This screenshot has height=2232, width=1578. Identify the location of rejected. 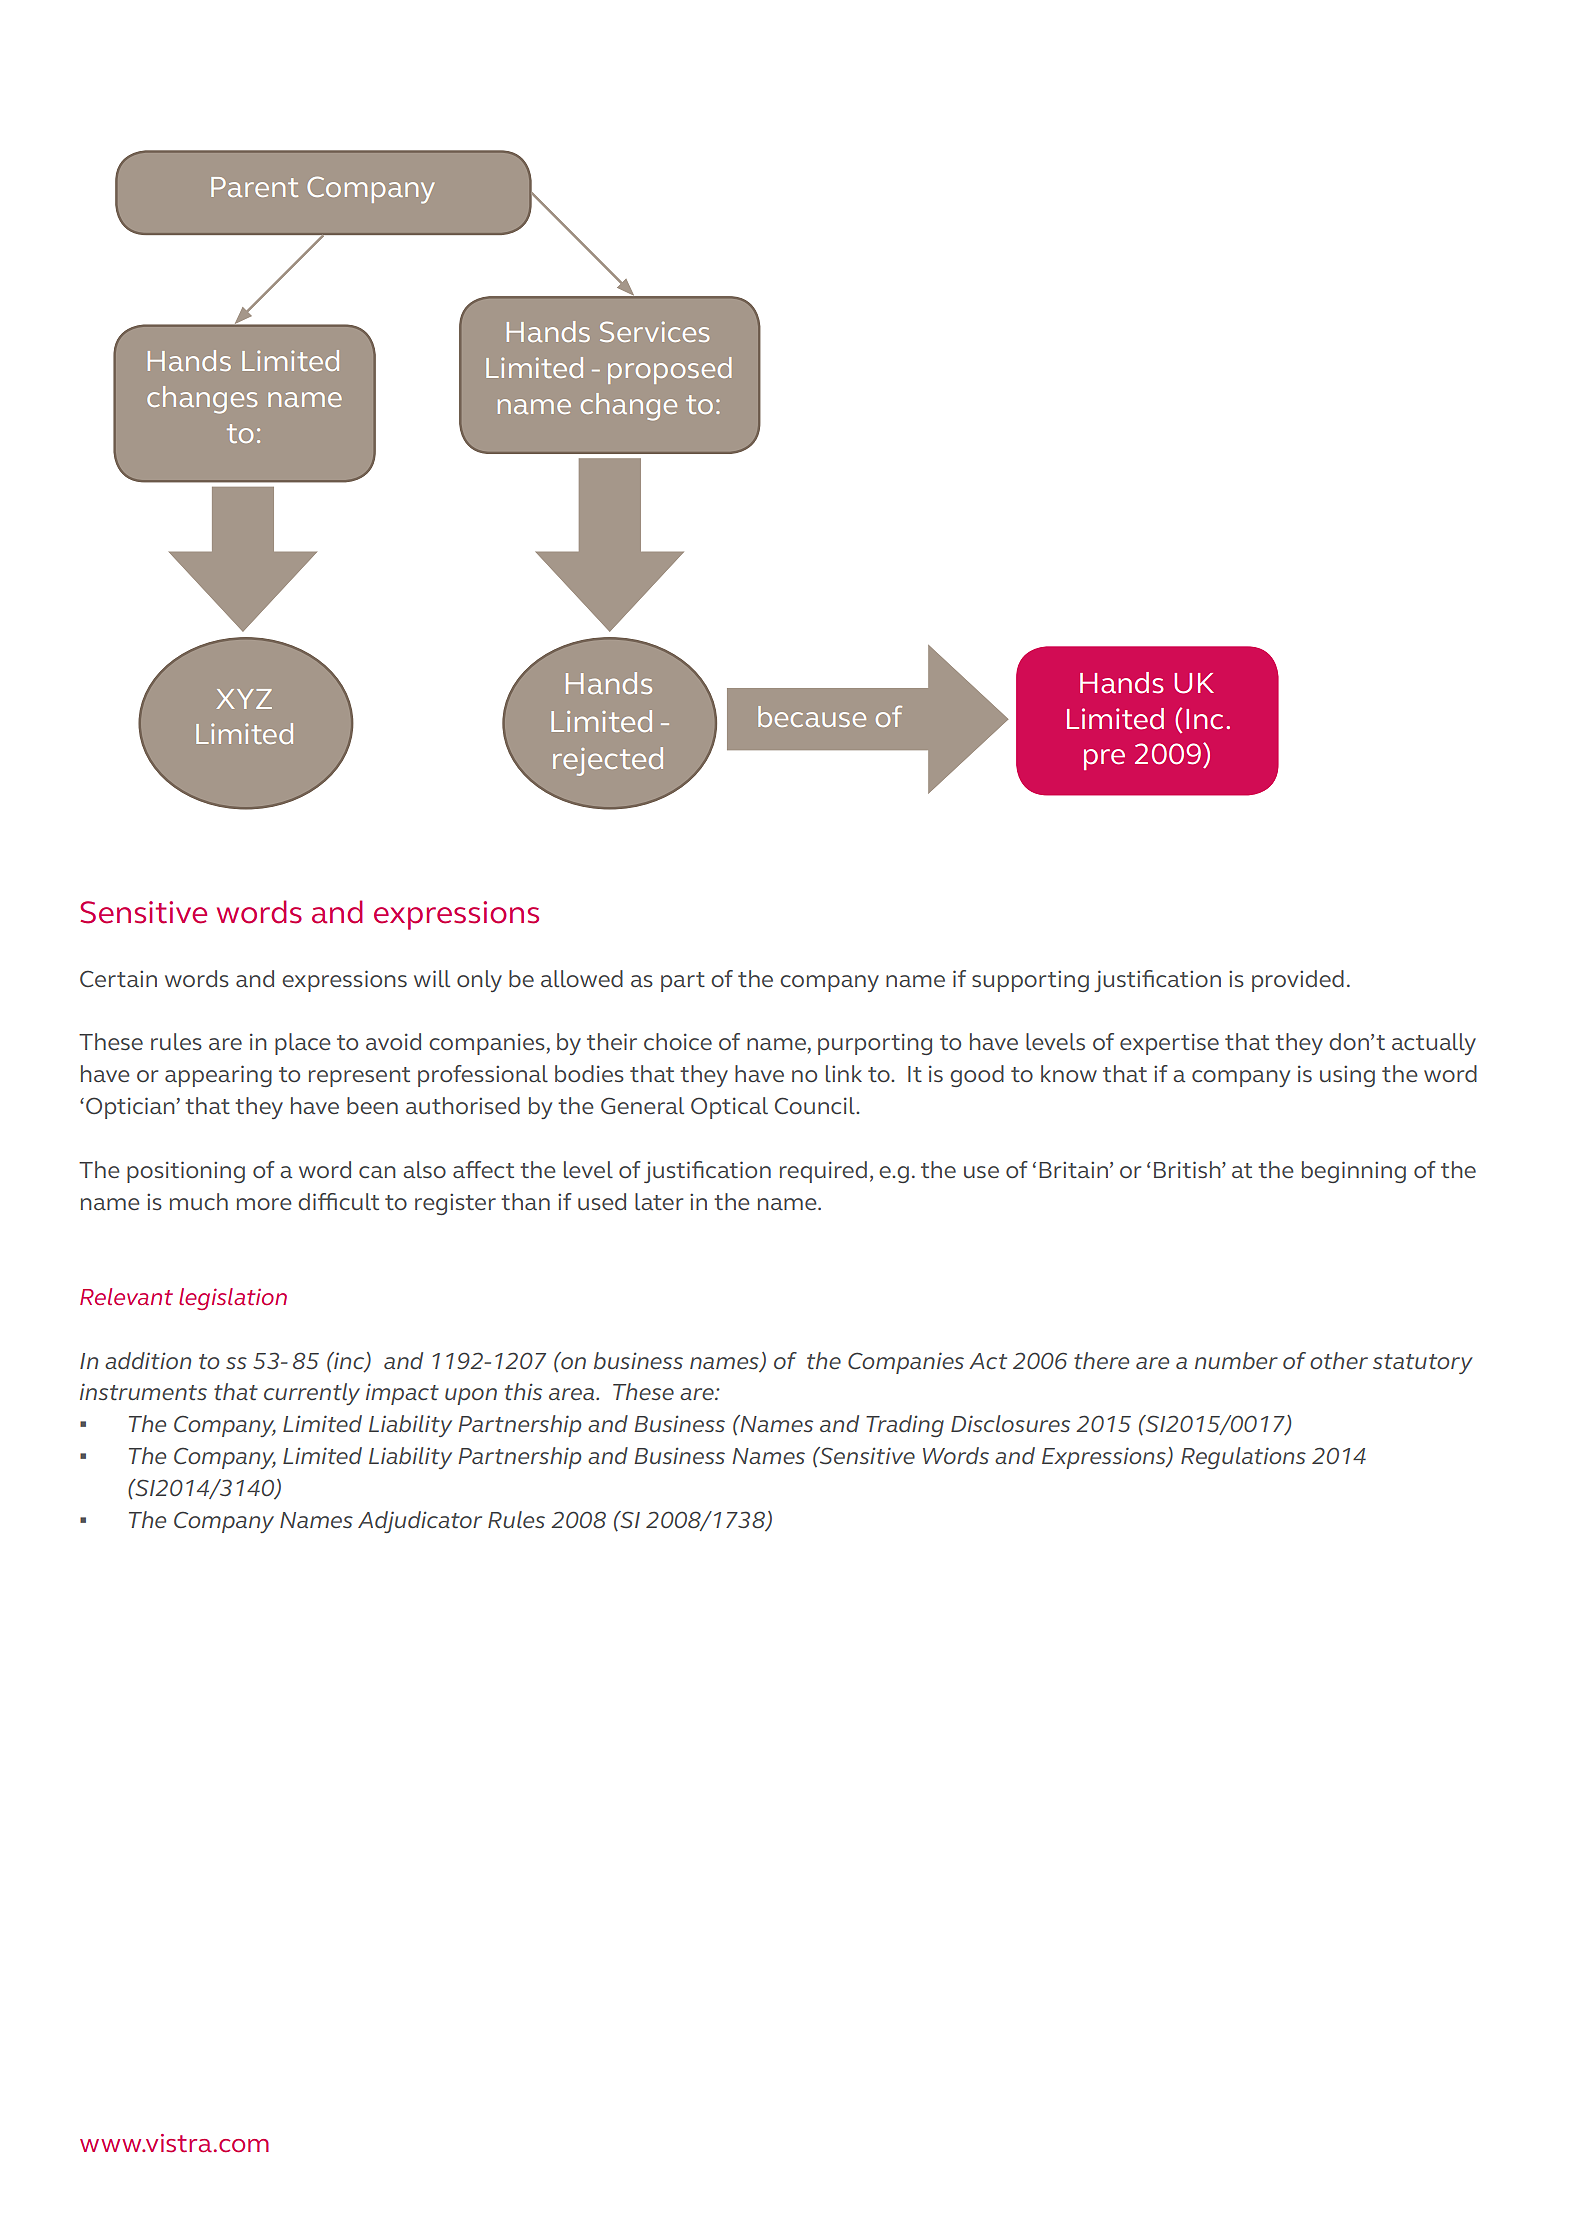
(608, 761).
